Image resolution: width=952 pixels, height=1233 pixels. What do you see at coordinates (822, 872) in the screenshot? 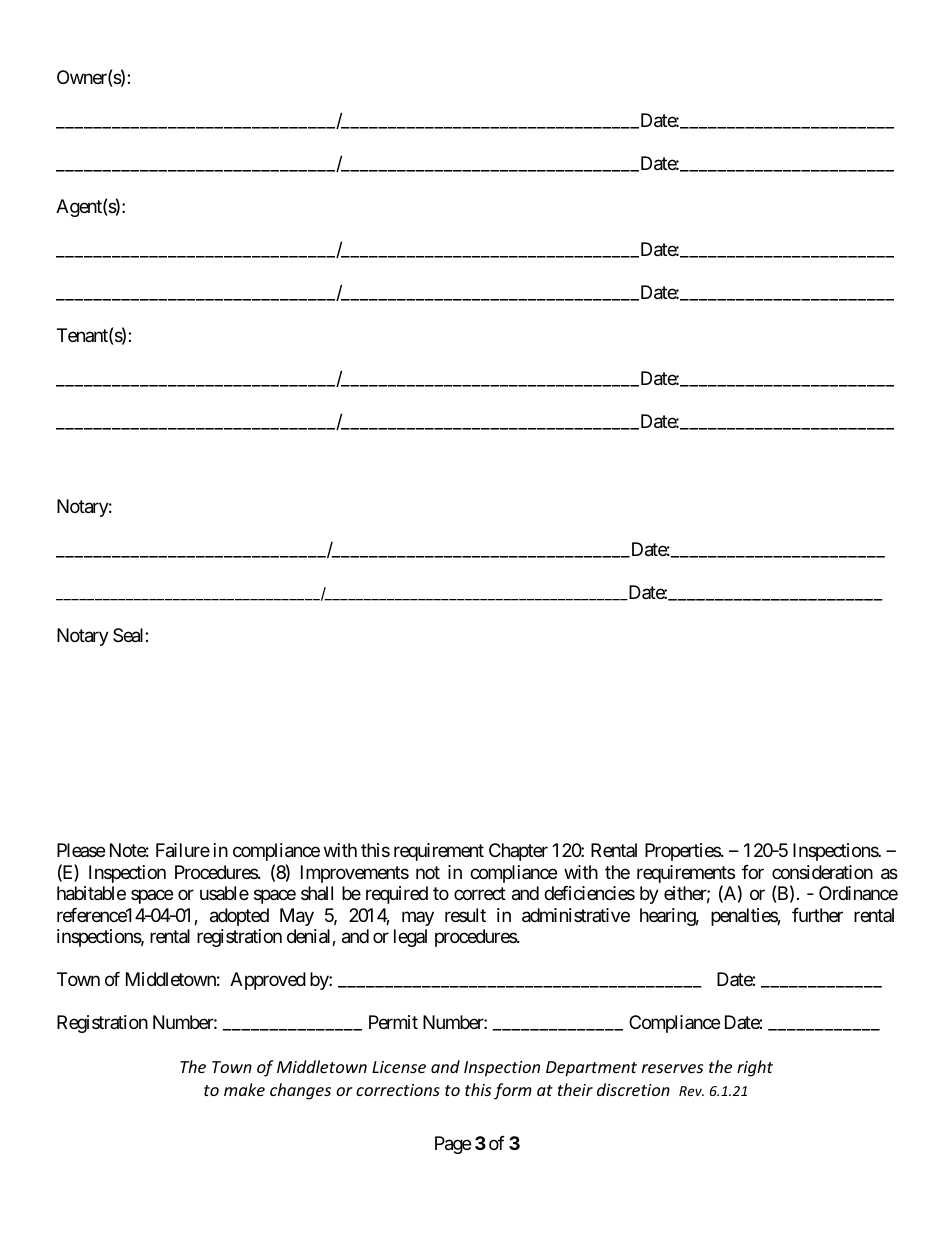
I see `consideration` at bounding box center [822, 872].
